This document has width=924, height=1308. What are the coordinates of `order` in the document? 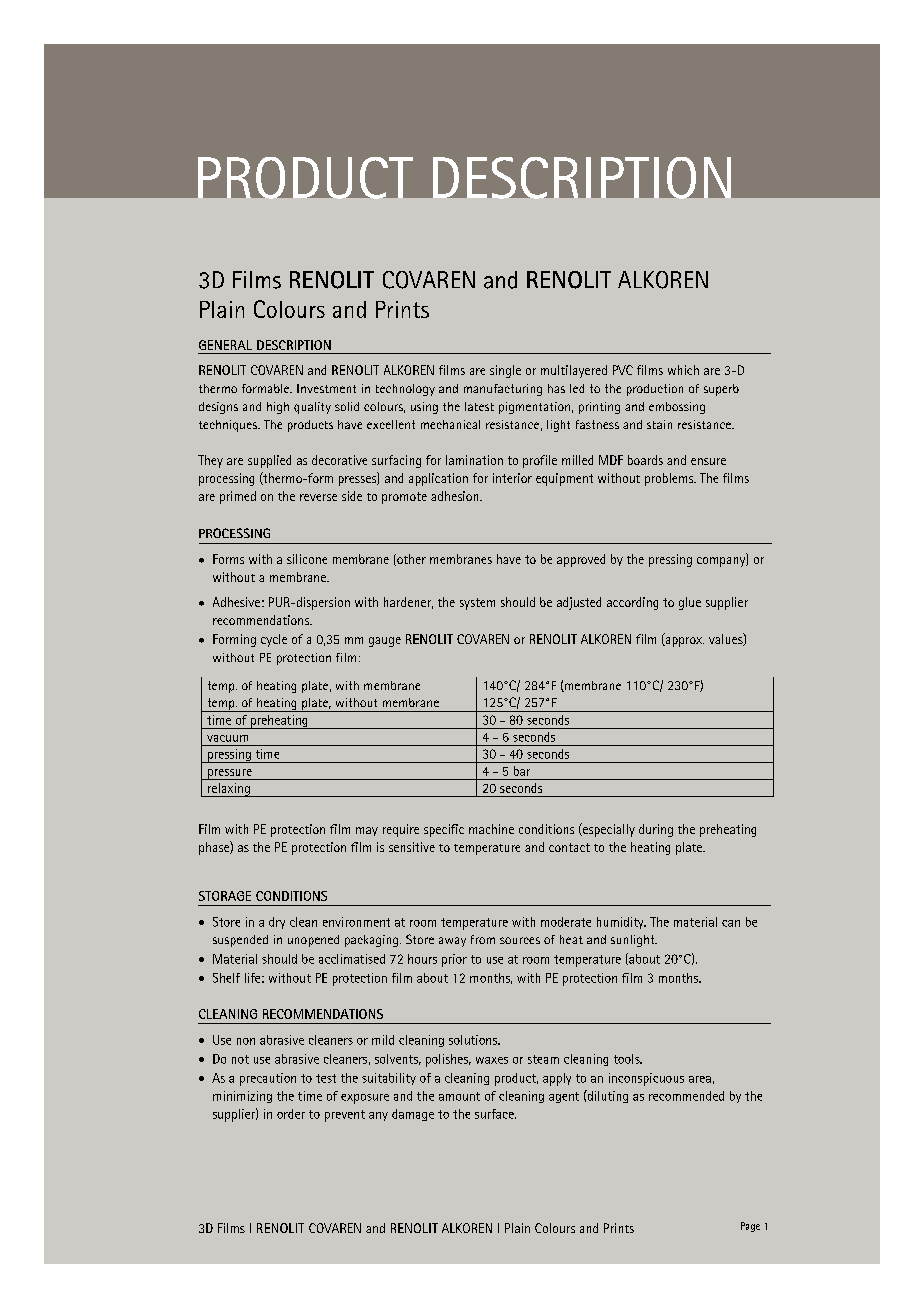 It's located at (291, 1114).
